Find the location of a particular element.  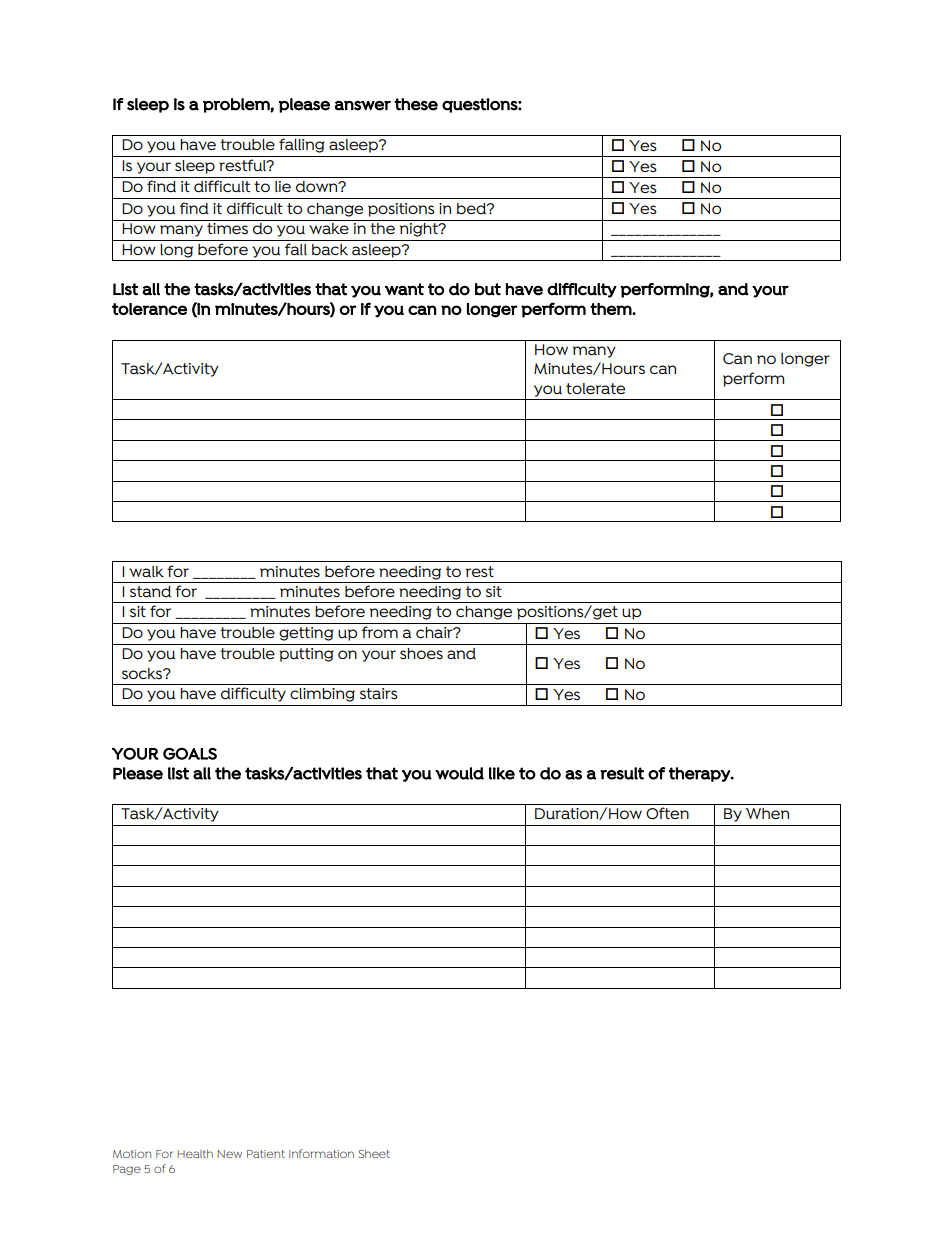

but is located at coordinates (488, 289).
